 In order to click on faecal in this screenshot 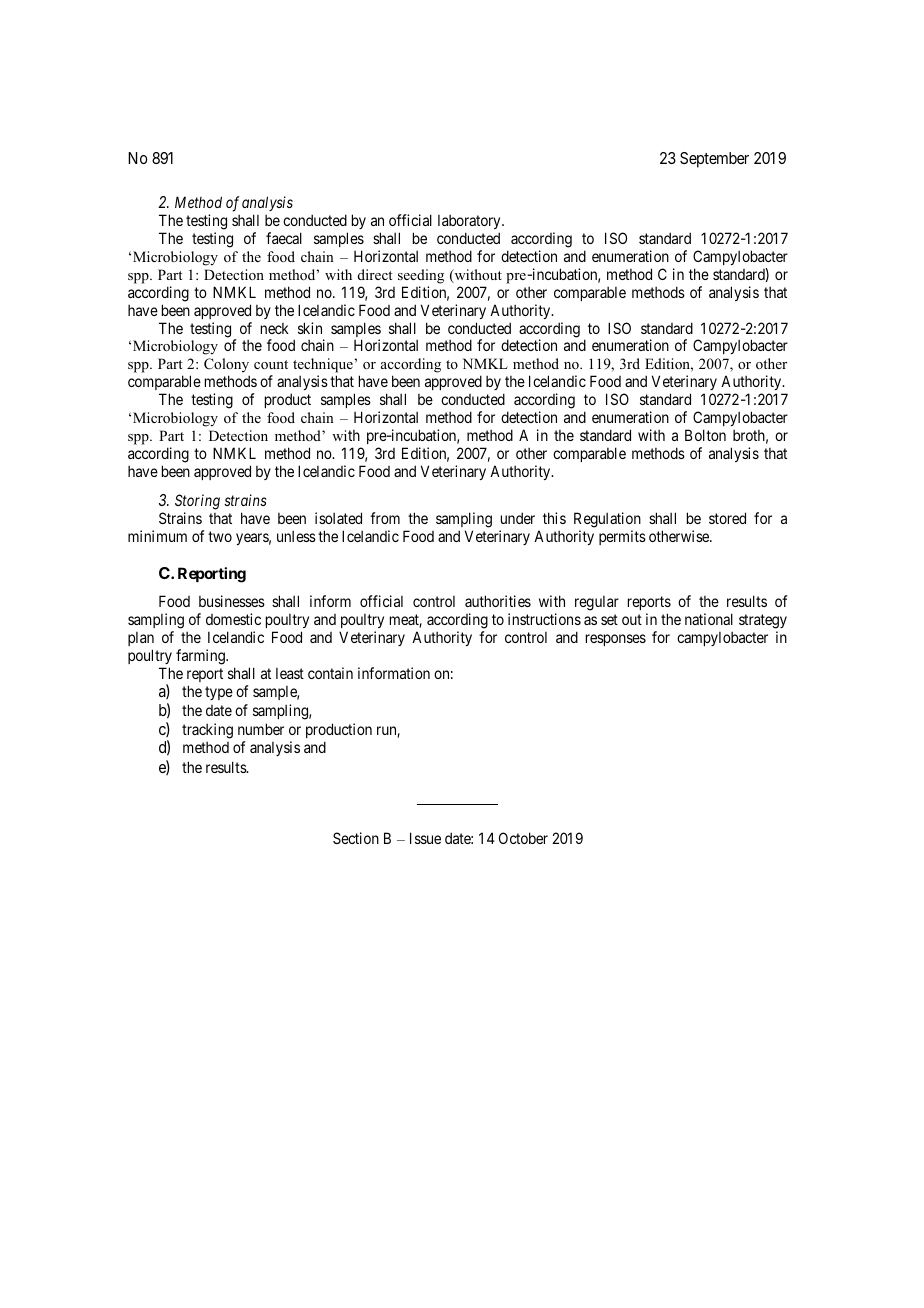, I will do `click(284, 238)`.
